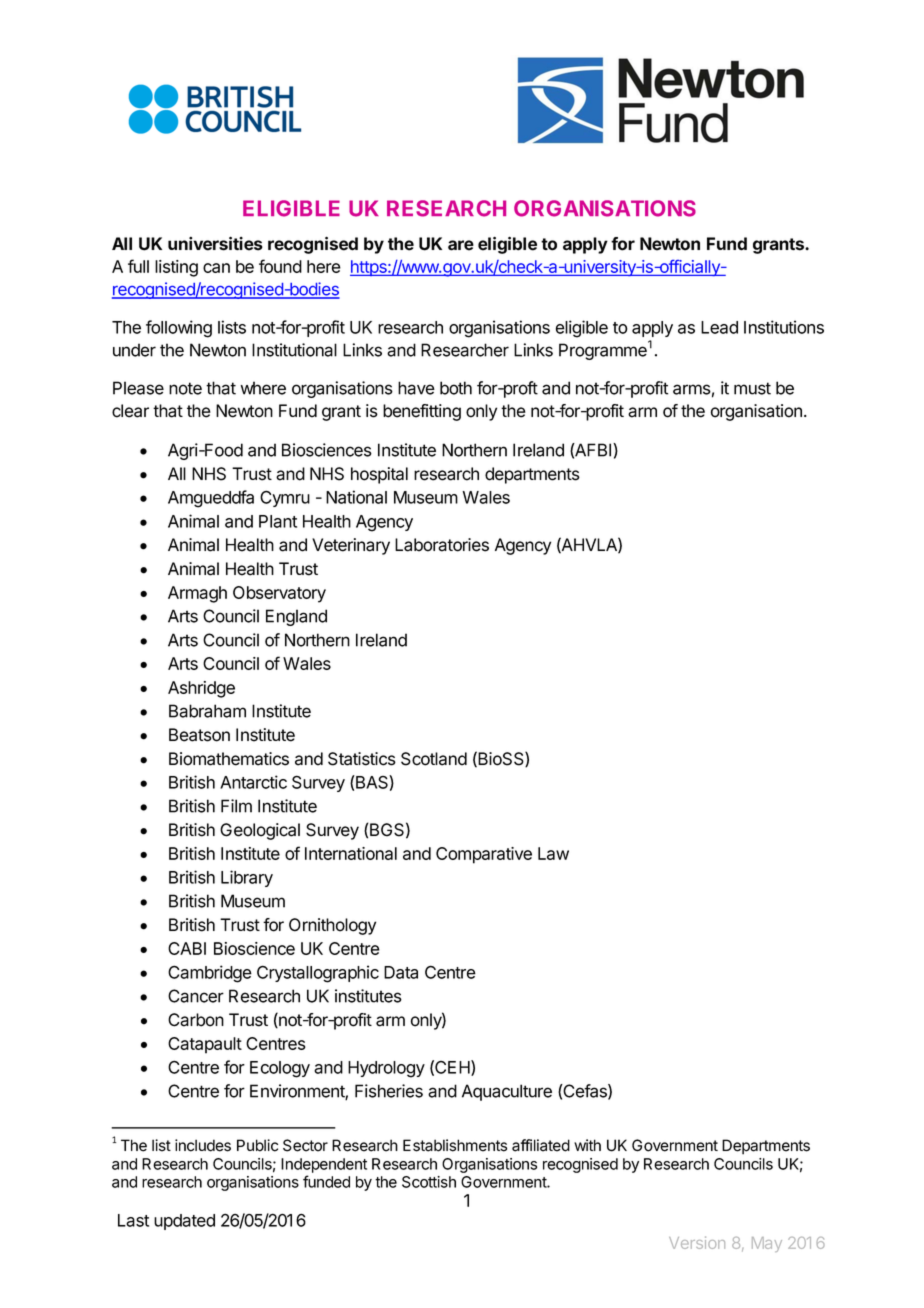 Image resolution: width=924 pixels, height=1308 pixels. Describe the element at coordinates (461, 245) in the screenshot. I see `are` at that location.
